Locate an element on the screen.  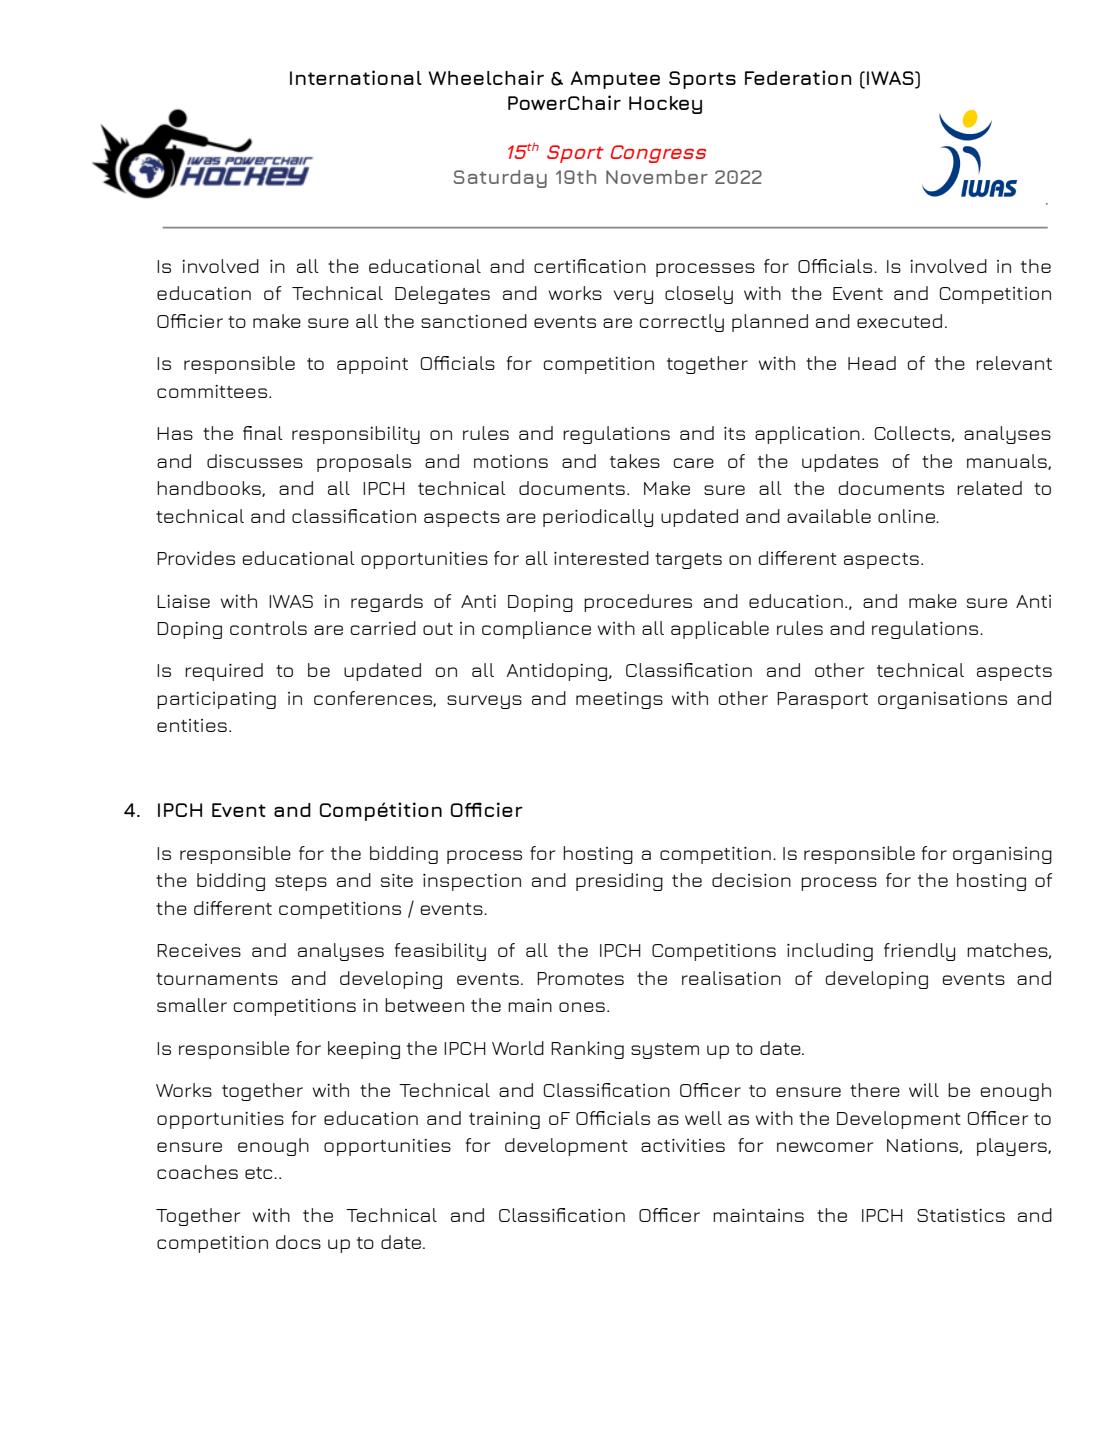
Amputee is located at coordinates (615, 80).
